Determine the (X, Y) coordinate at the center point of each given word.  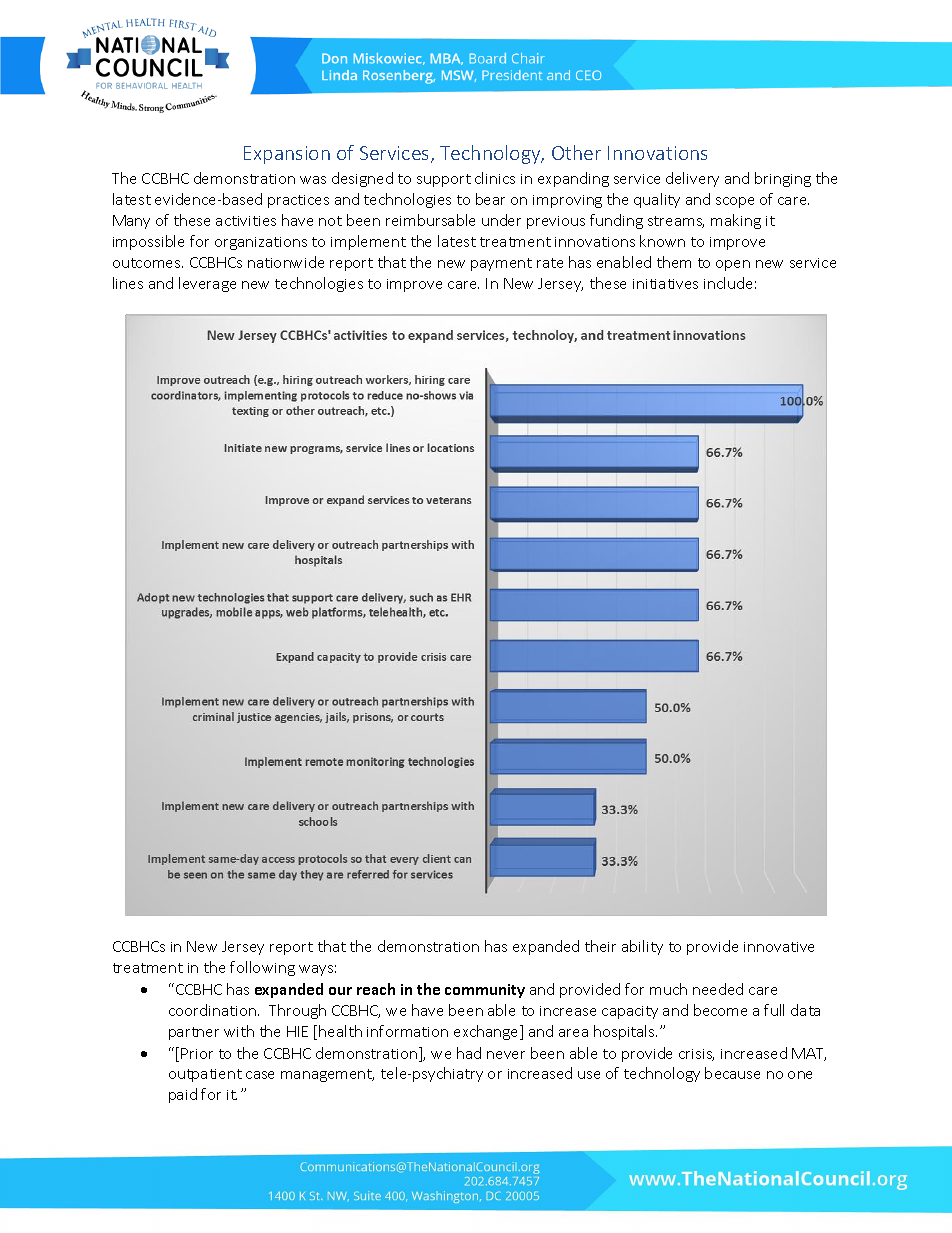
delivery (692, 179)
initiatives (665, 284)
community (485, 991)
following (262, 968)
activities (246, 221)
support (444, 180)
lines (128, 283)
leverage (207, 284)
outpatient (205, 1075)
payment (501, 264)
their (600, 946)
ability (642, 947)
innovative (779, 947)
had (469, 1053)
